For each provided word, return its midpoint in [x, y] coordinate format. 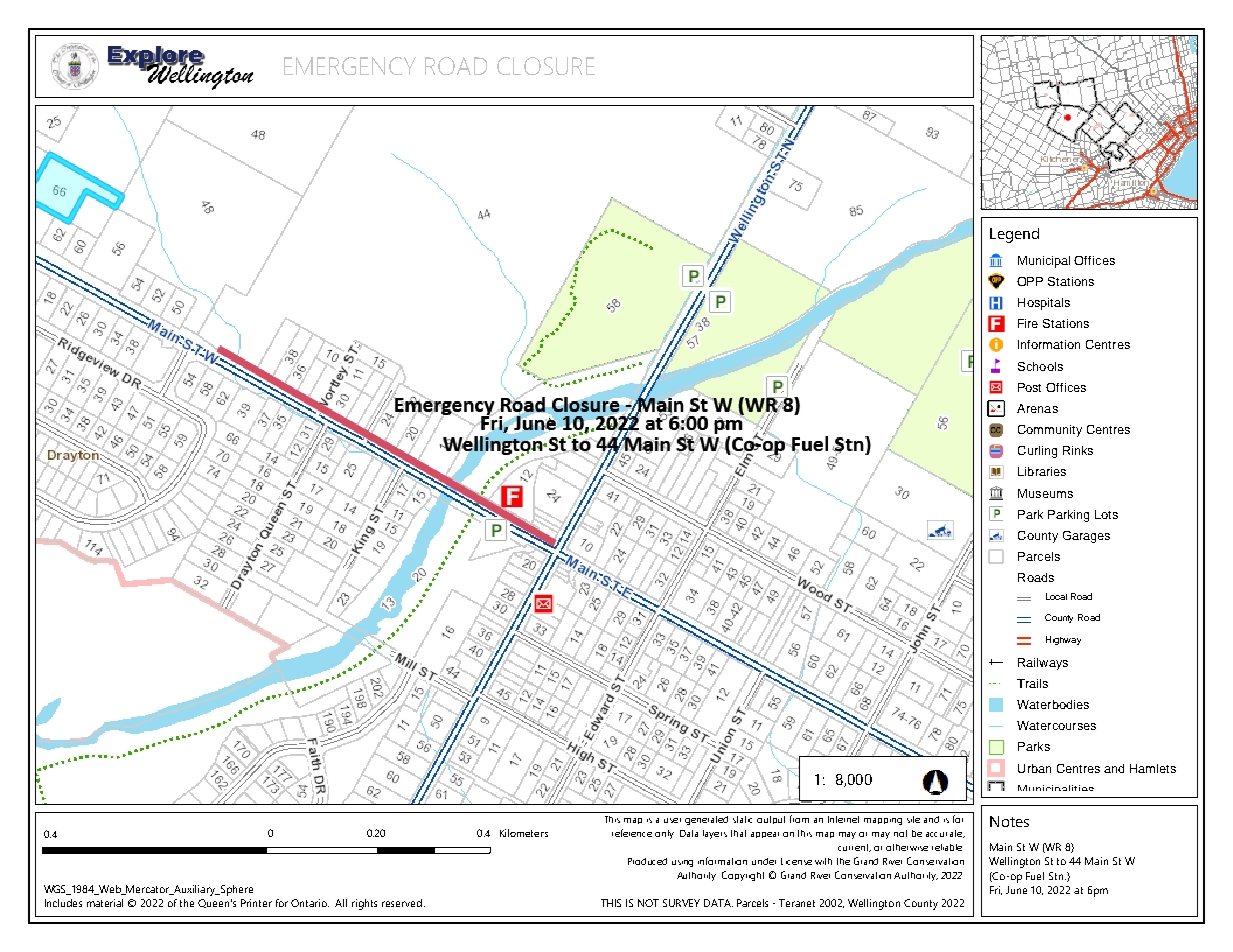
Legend [1014, 235]
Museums [1045, 493]
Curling [1037, 452]
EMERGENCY [350, 66]
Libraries [1042, 471]
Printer [256, 903]
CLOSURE [546, 66]
